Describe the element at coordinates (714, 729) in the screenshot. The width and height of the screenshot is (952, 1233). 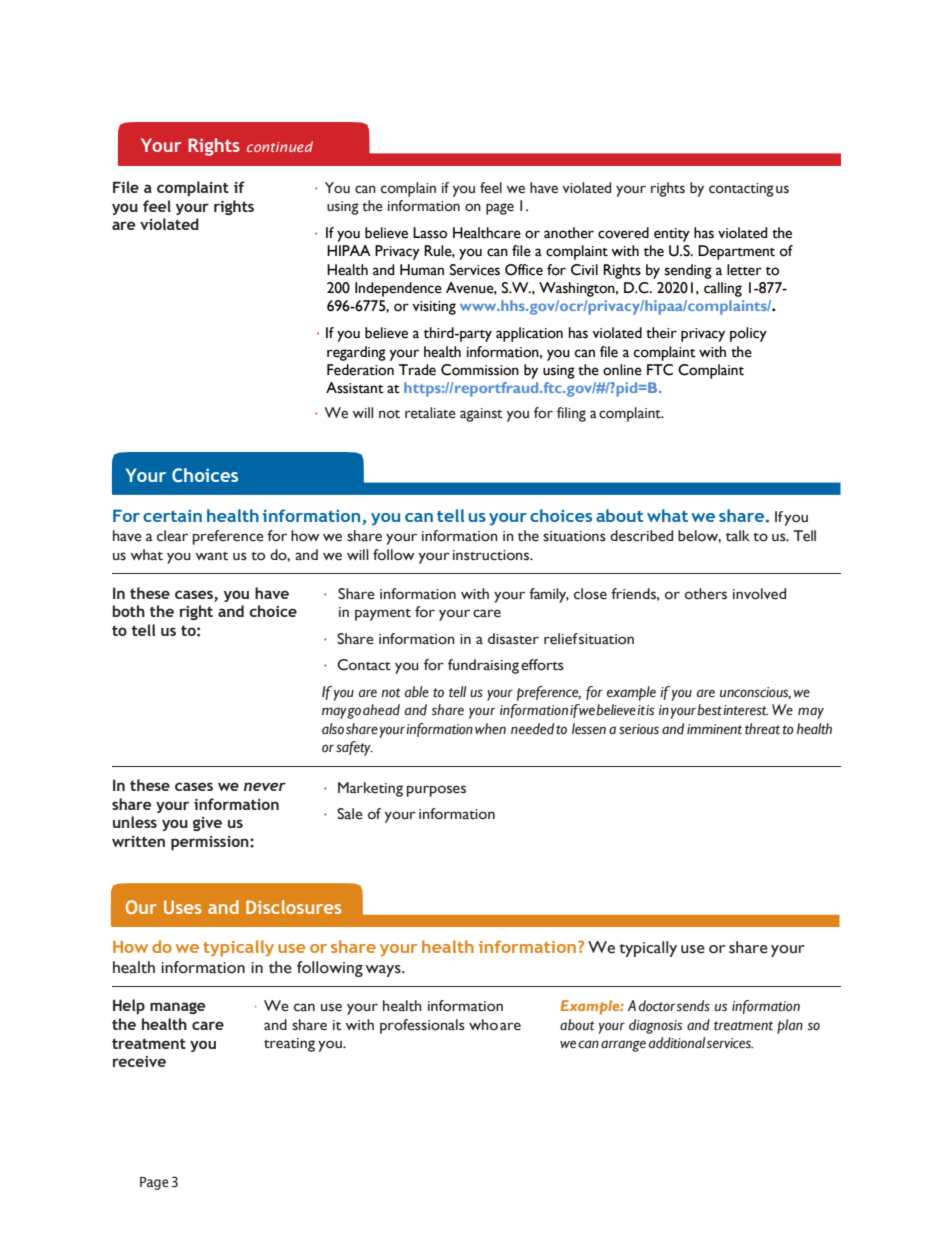
I see `imminent` at that location.
